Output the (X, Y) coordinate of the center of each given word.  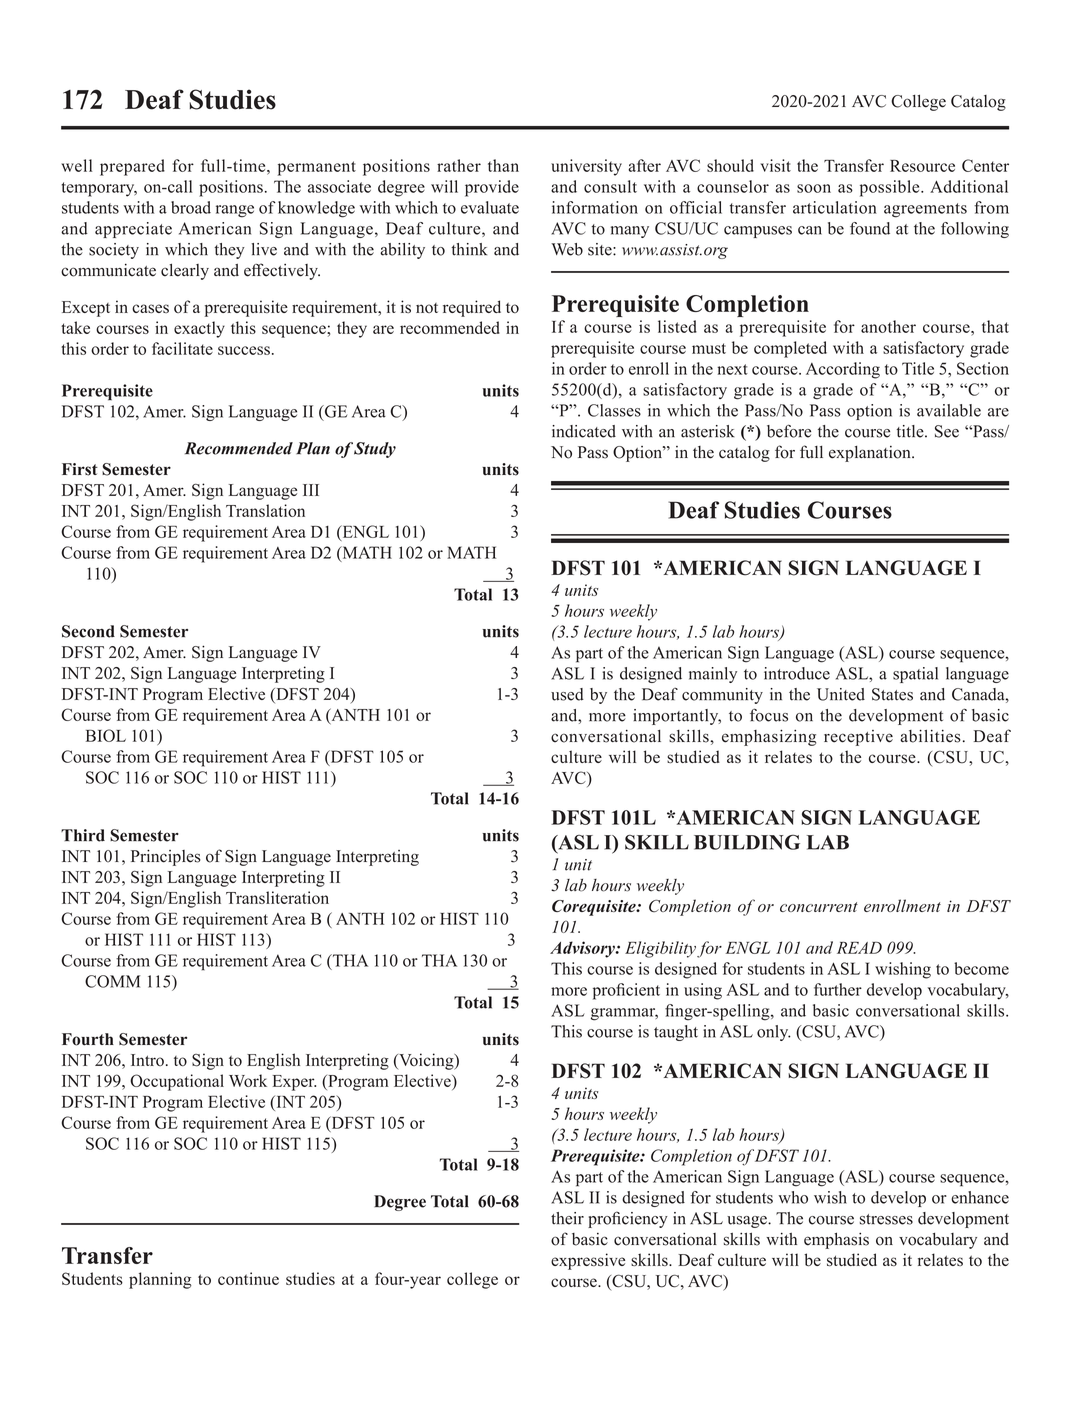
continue (248, 1278)
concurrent (819, 907)
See (947, 431)
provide (492, 188)
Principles (166, 857)
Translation (265, 510)
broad (191, 207)
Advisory (583, 949)
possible (891, 188)
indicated (584, 431)
